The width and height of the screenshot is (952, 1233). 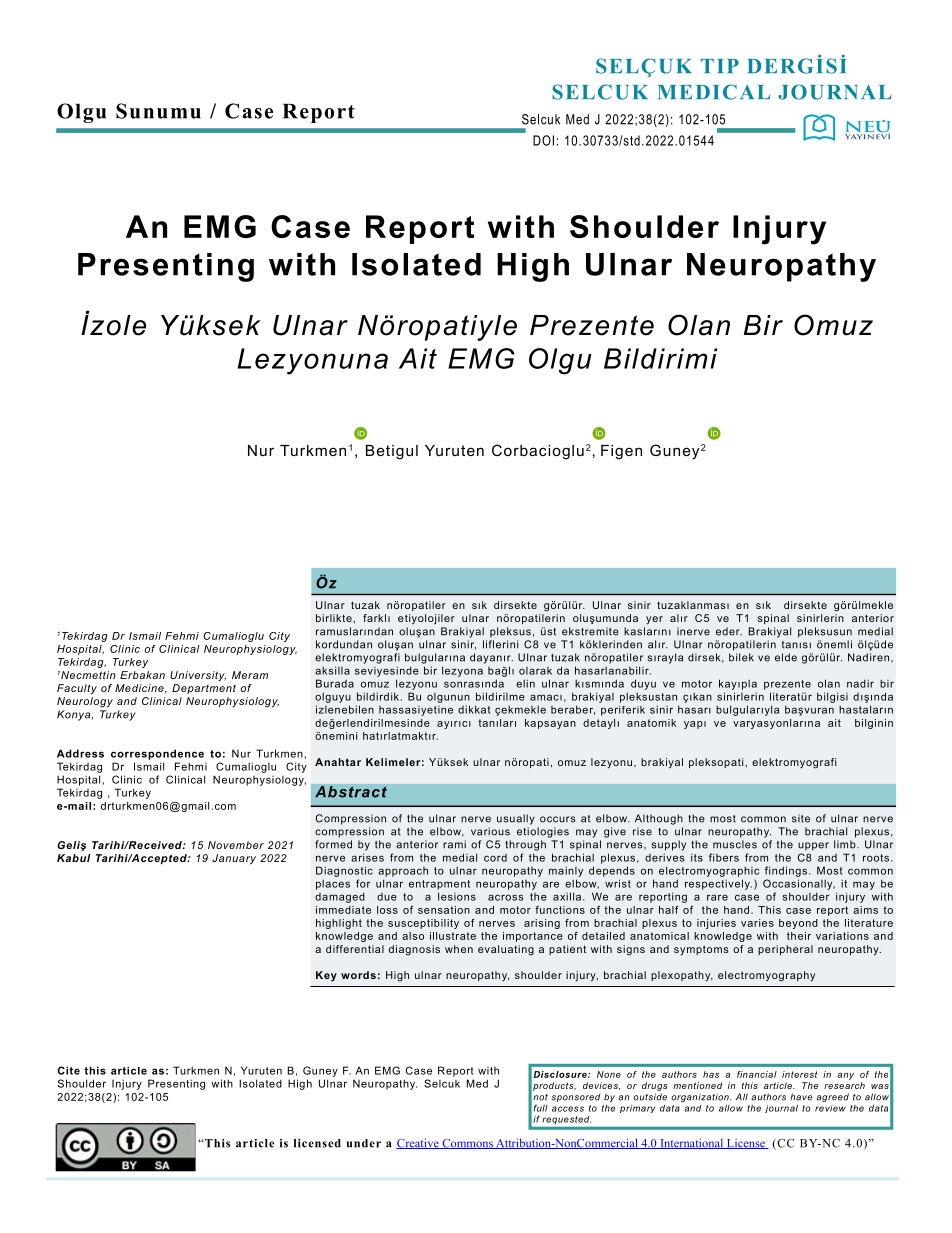 I want to click on Creative, so click(x=418, y=1144).
